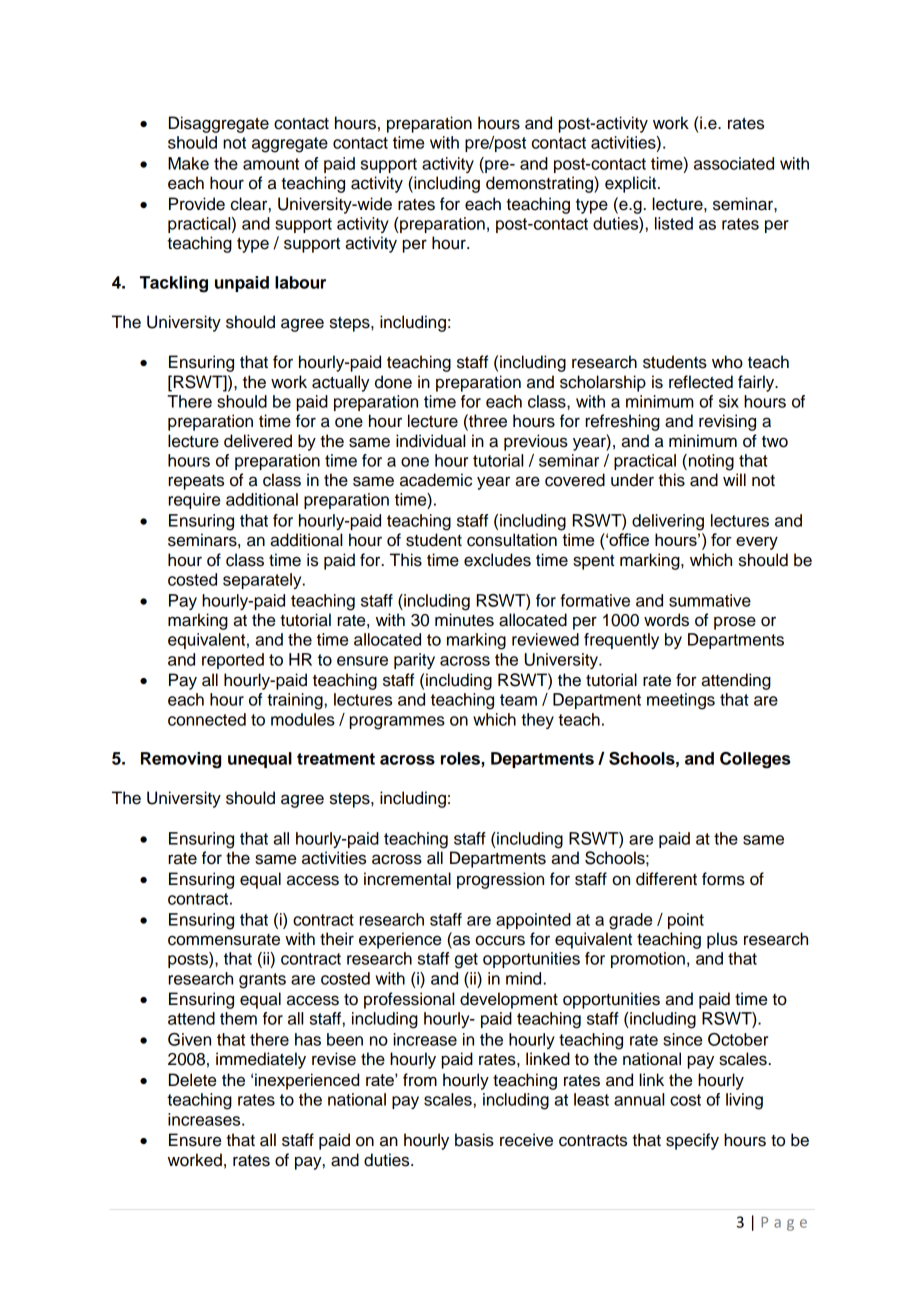 The width and height of the page is (924, 1308). What do you see at coordinates (261, 1060) in the page?
I see `immediately` at bounding box center [261, 1060].
